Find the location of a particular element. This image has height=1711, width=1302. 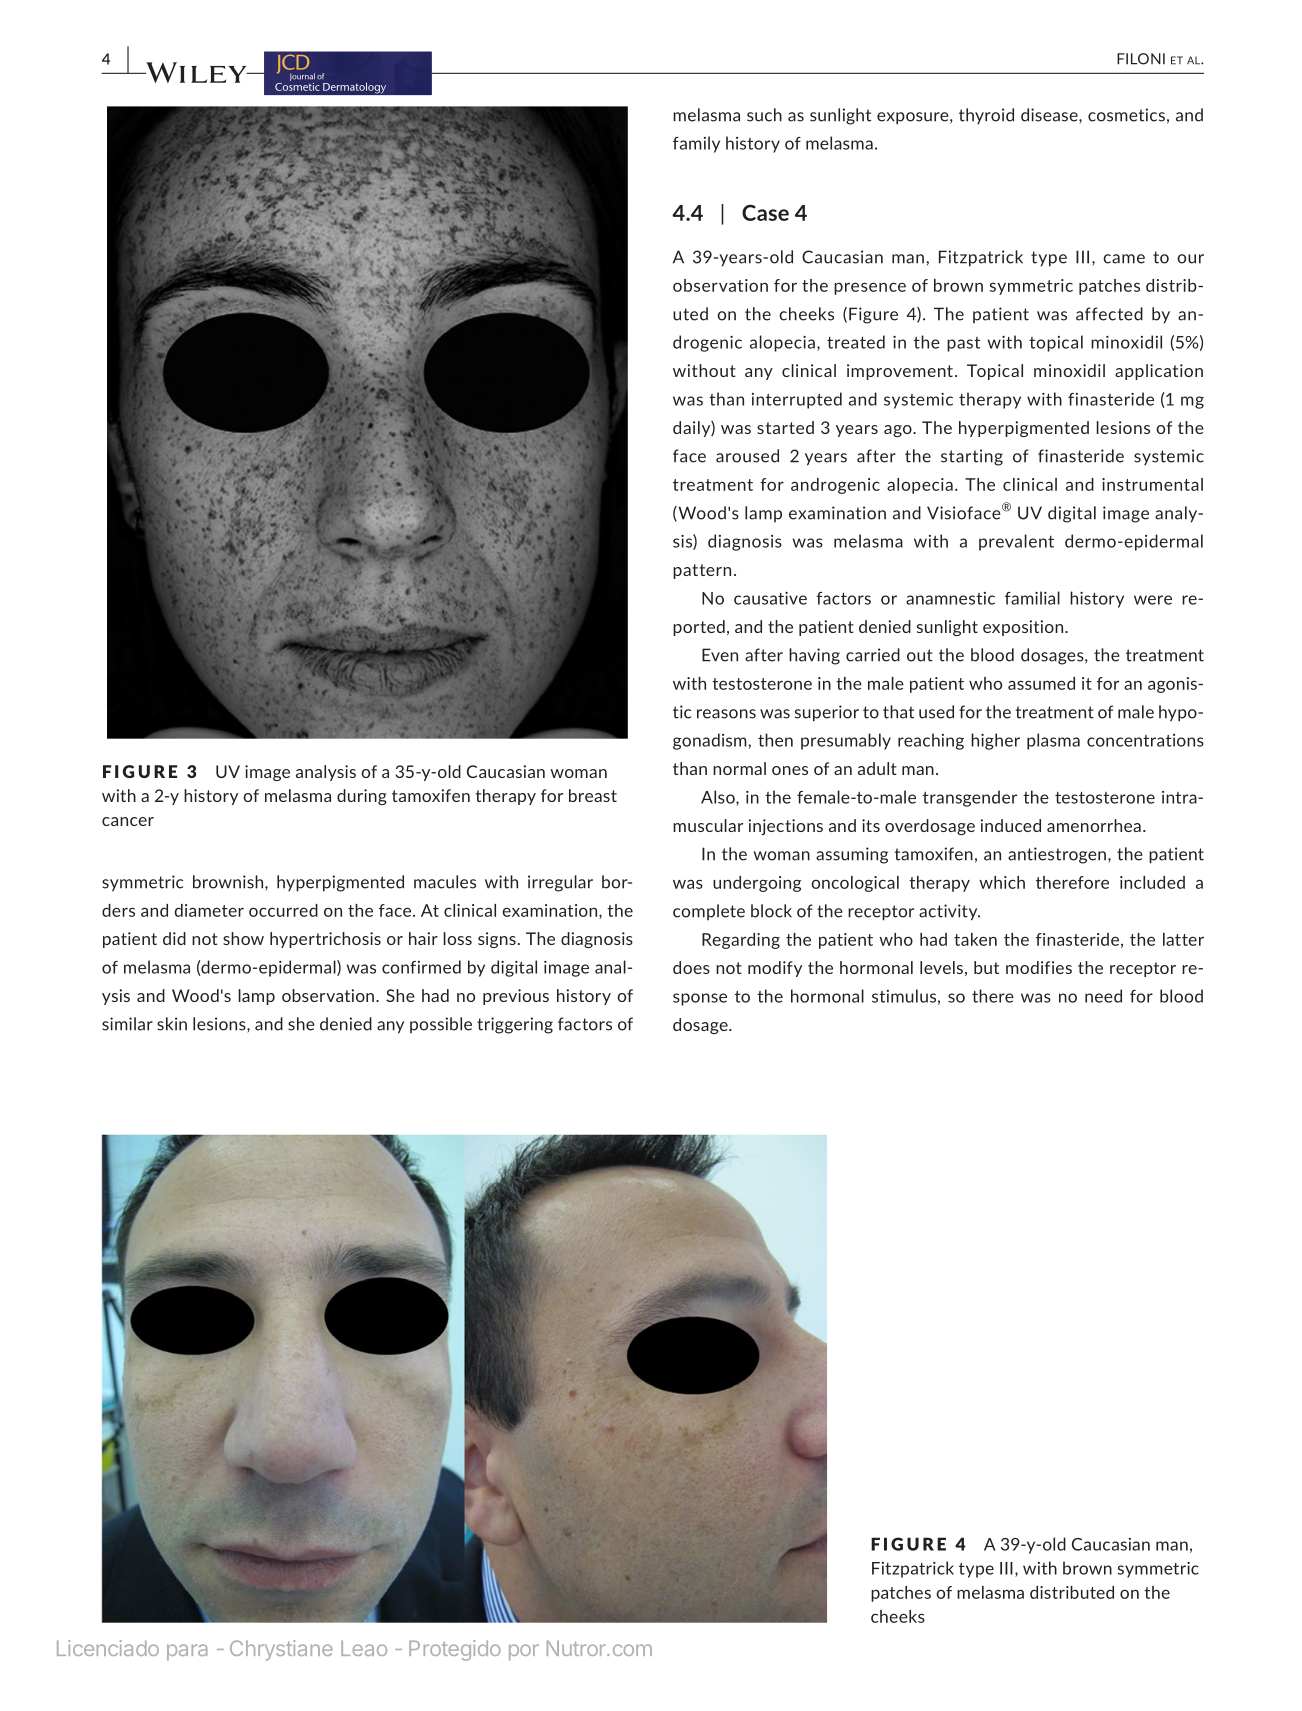

family is located at coordinates (696, 144).
